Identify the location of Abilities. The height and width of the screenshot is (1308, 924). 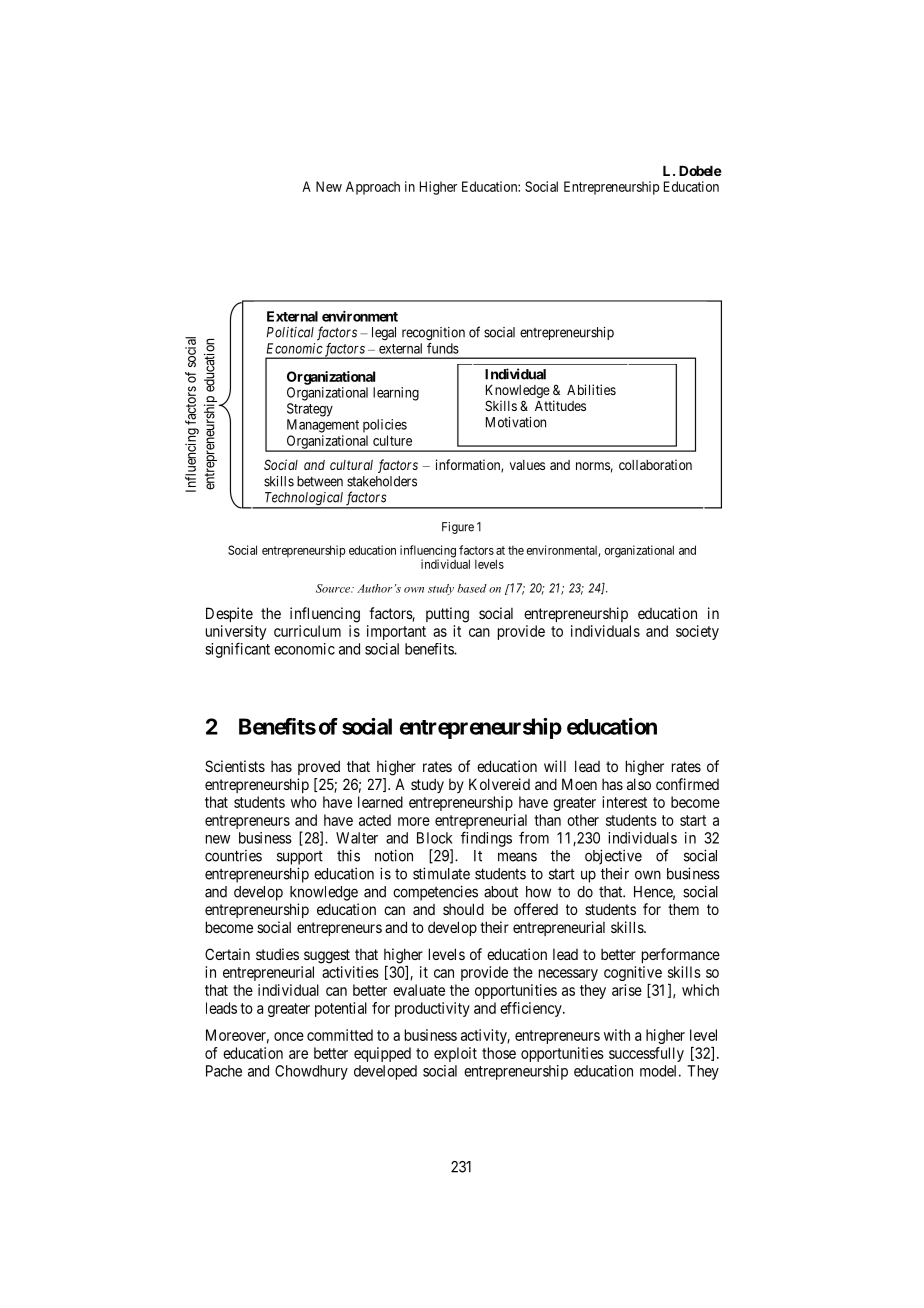
(591, 389).
